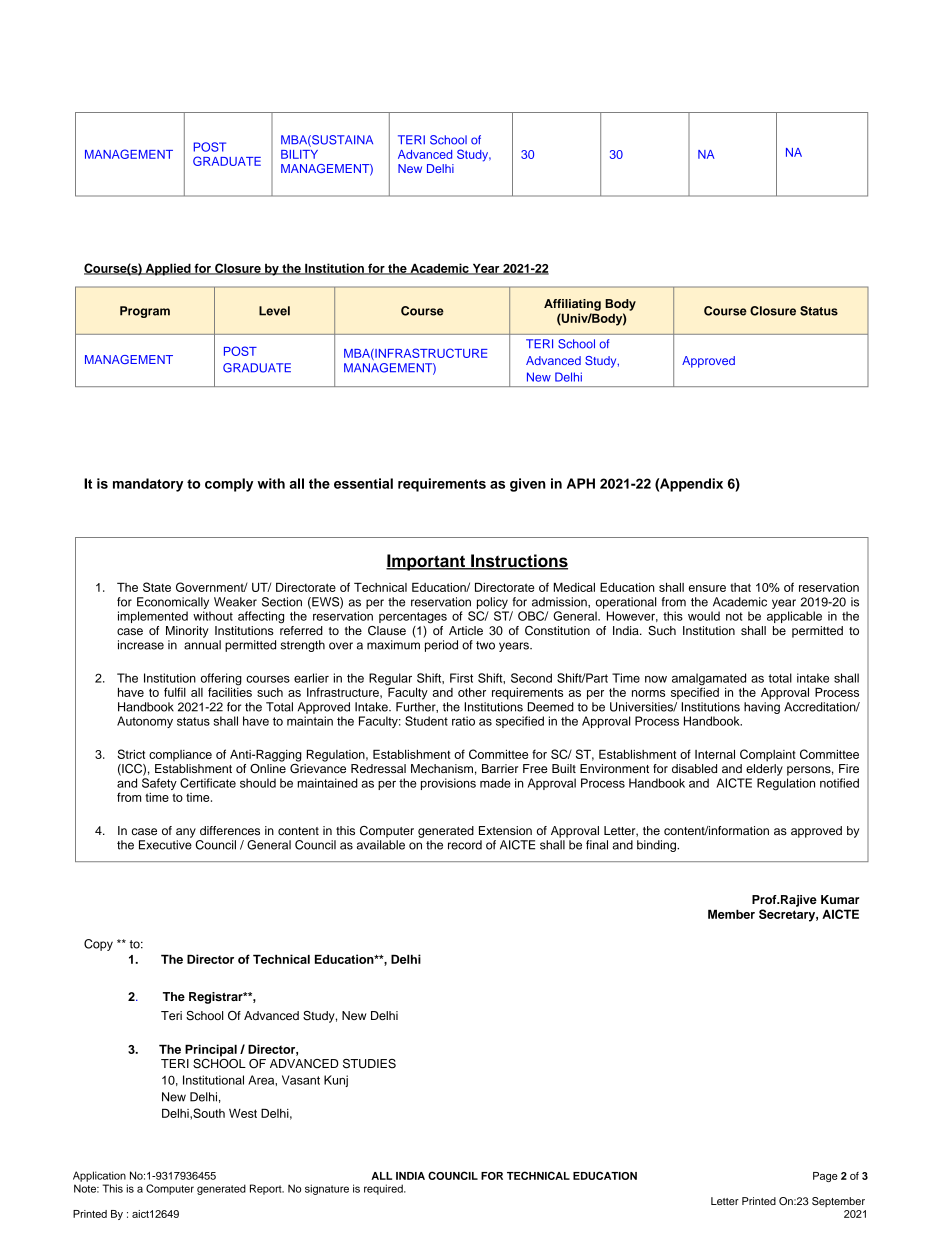 This screenshot has width=952, height=1233. I want to click on Copy, so click(98, 945).
